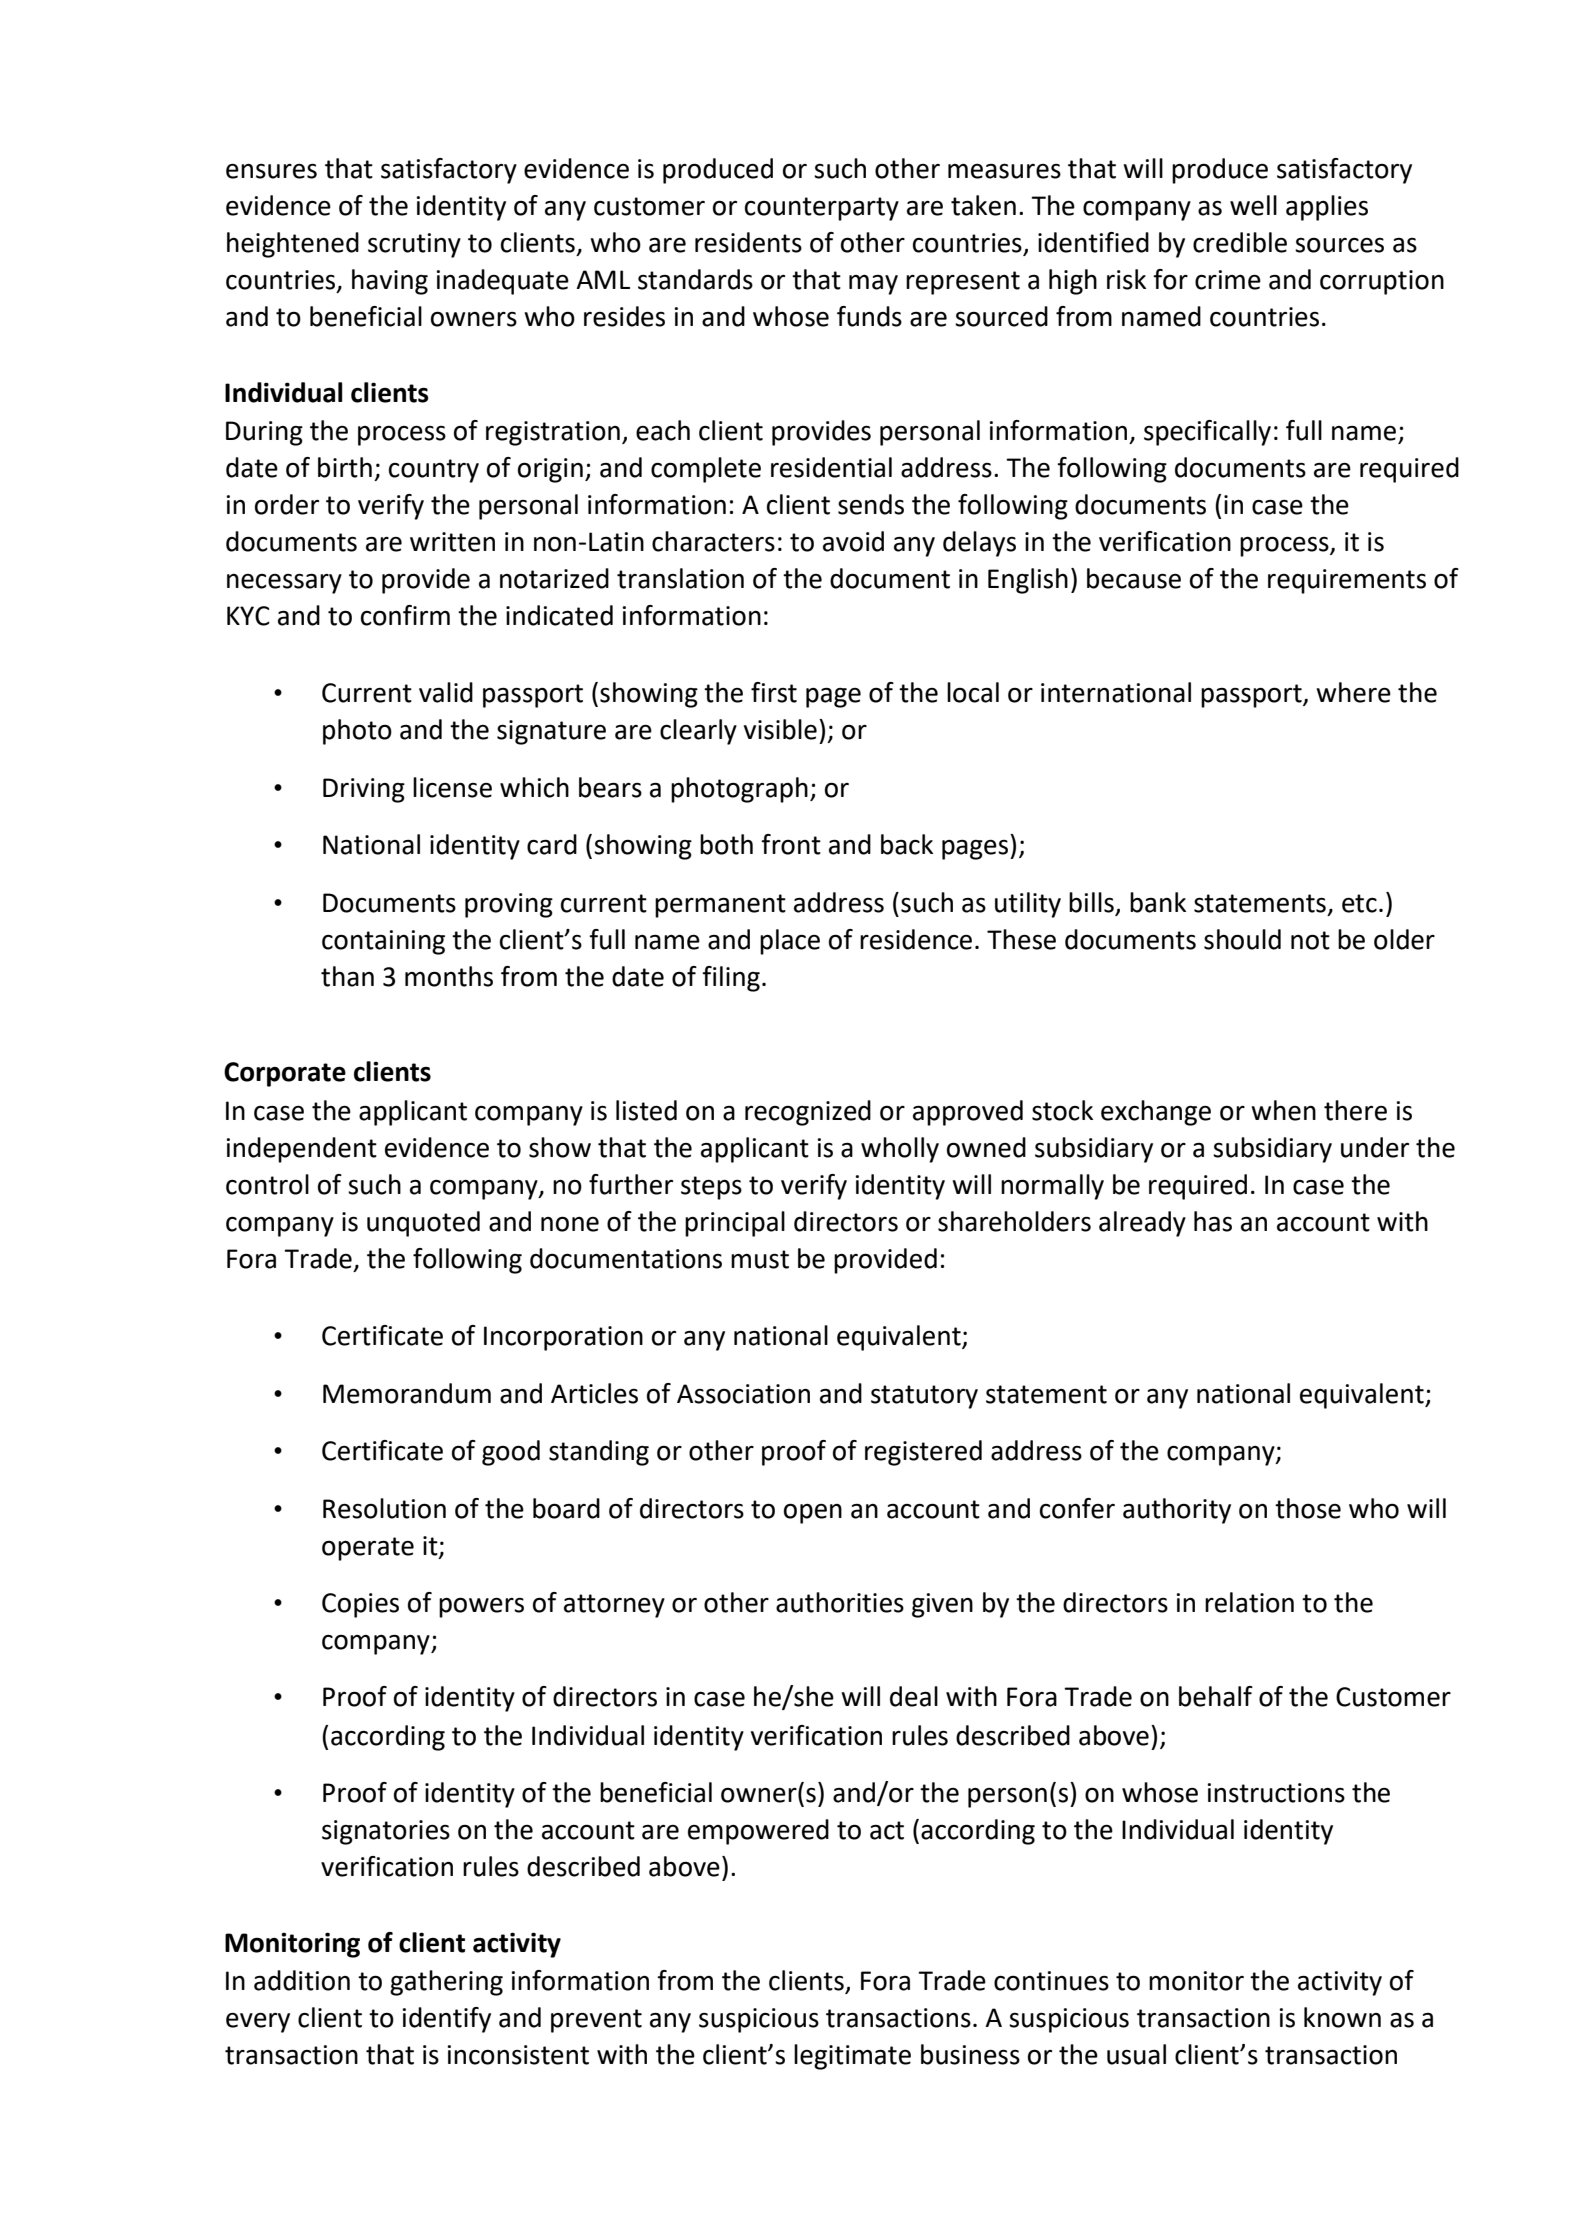  What do you see at coordinates (808, 1113) in the document?
I see `recognized` at bounding box center [808, 1113].
